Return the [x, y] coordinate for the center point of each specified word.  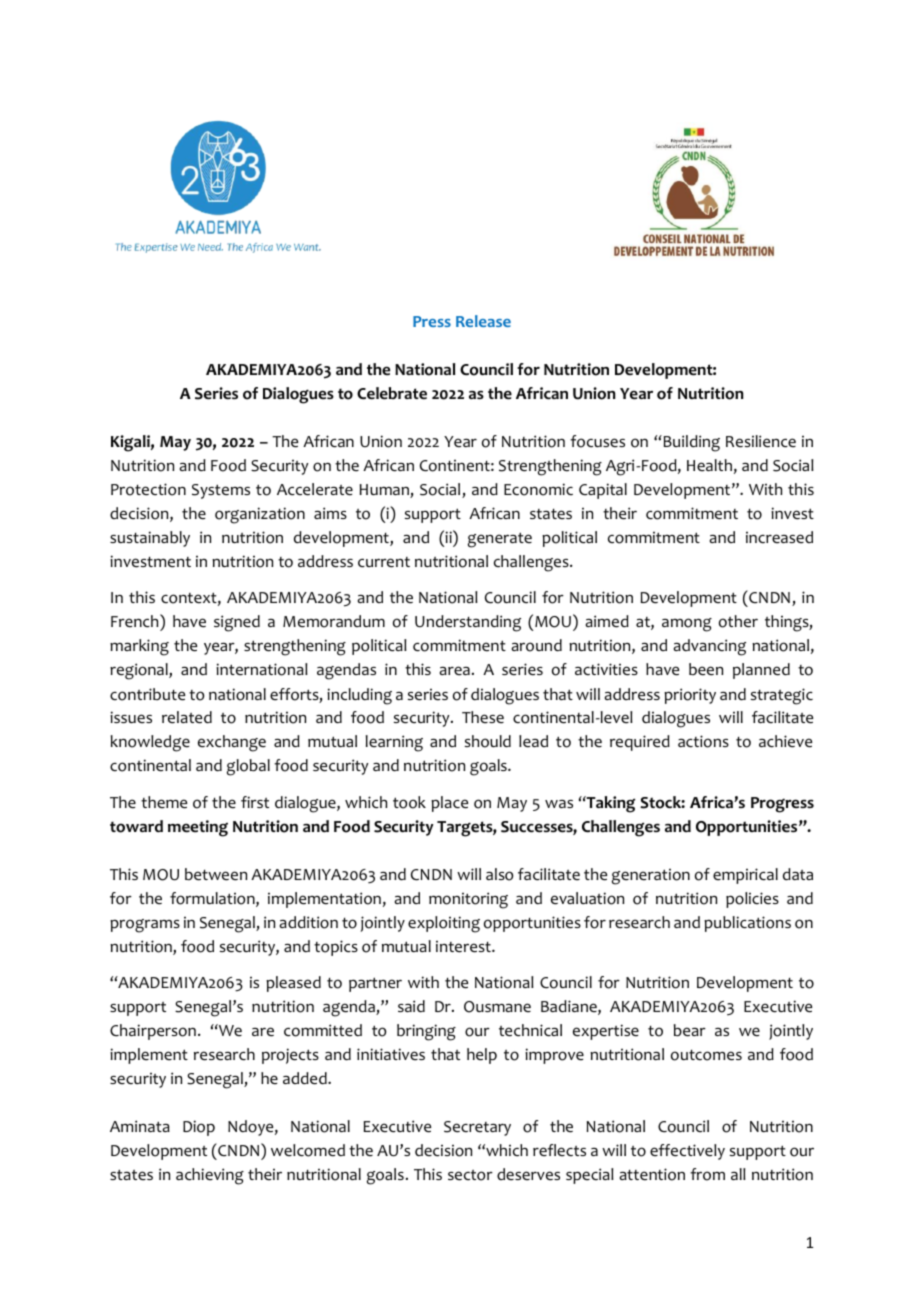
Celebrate [392, 393]
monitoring [468, 900]
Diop [199, 1128]
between [216, 874]
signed [237, 623]
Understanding [468, 623]
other [738, 621]
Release [483, 321]
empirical [745, 876]
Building [690, 443]
